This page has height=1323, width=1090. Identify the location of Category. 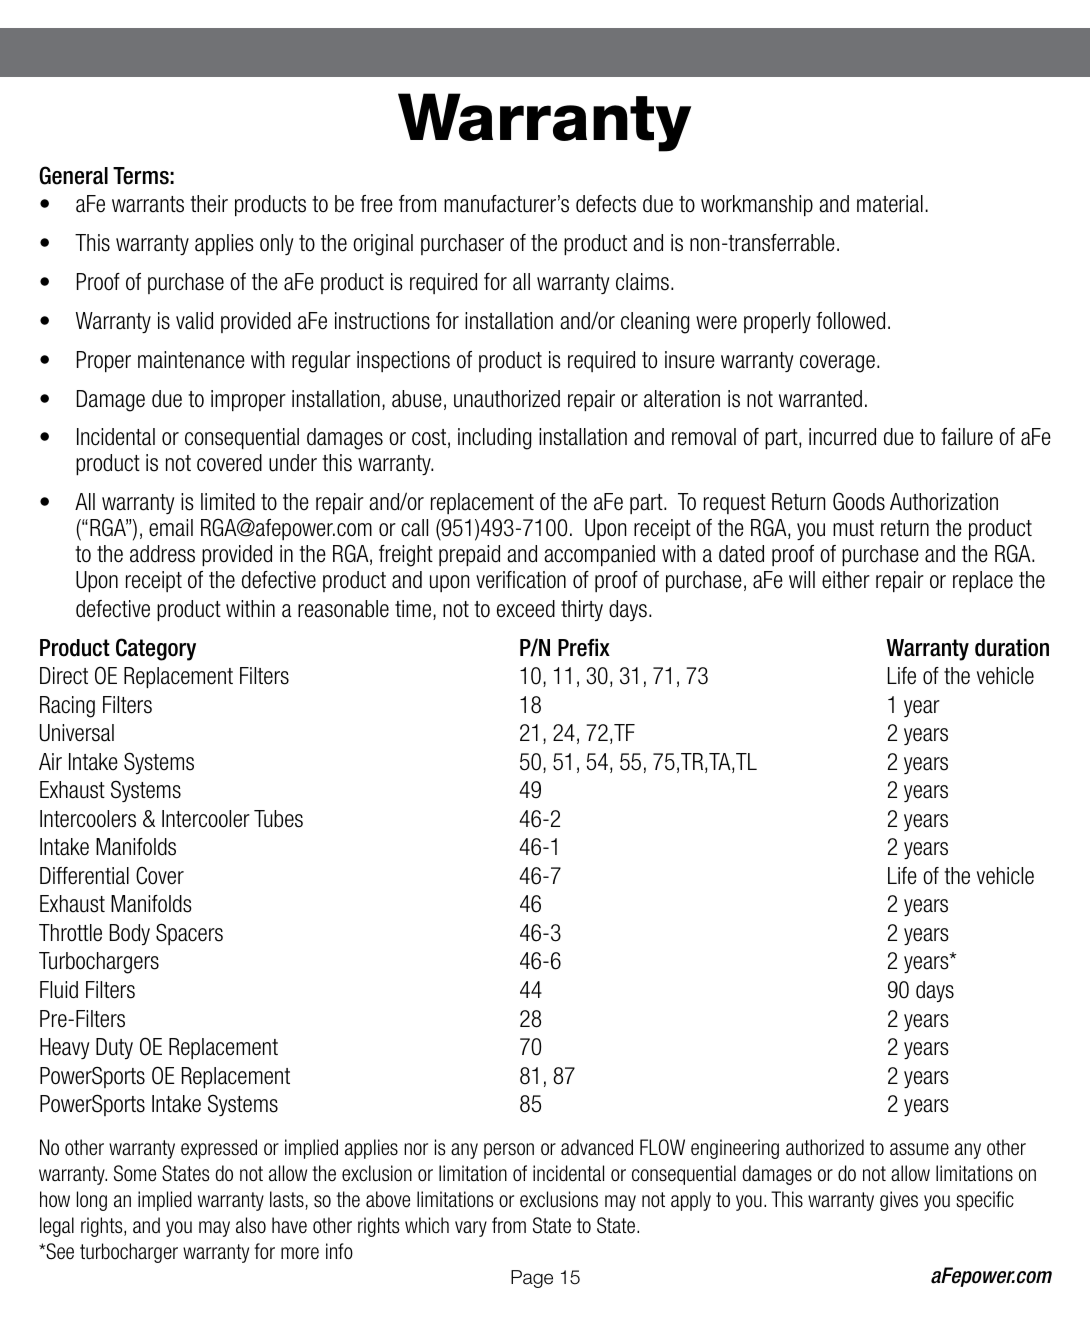
(156, 649).
